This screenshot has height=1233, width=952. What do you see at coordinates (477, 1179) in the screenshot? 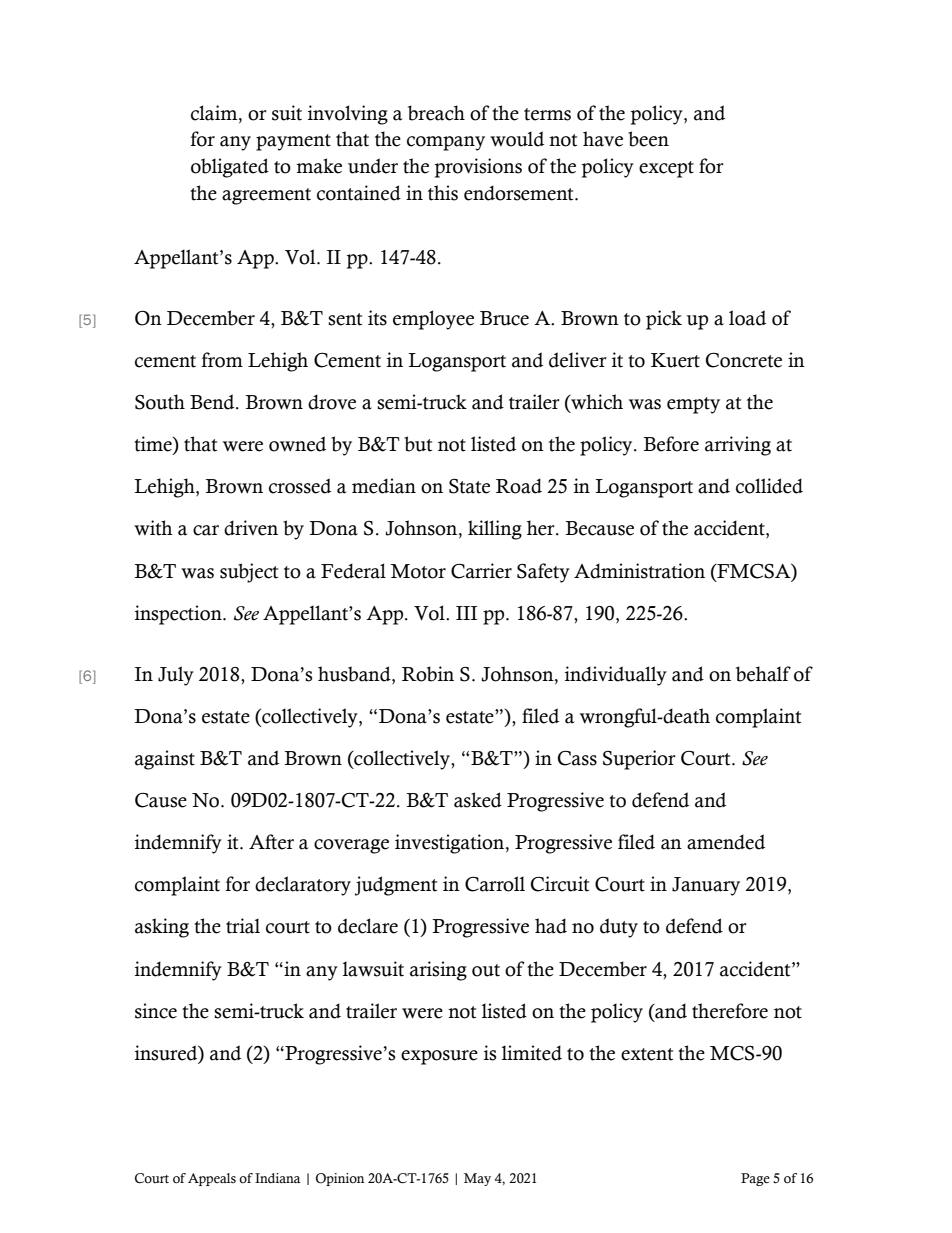
I see `May` at bounding box center [477, 1179].
